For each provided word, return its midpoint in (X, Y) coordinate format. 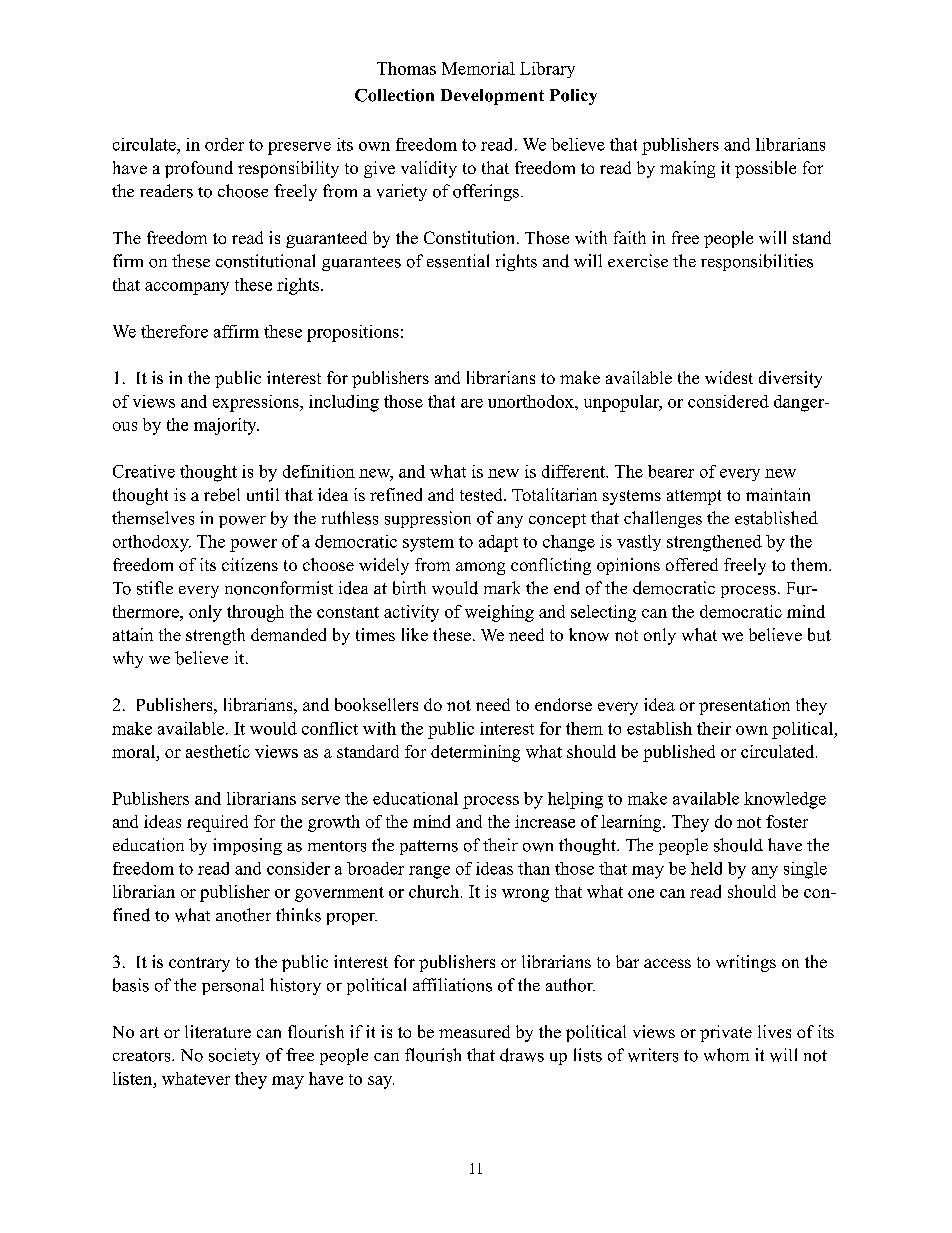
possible (765, 169)
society (234, 1056)
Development (492, 97)
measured (474, 1031)
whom (726, 1055)
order (224, 144)
